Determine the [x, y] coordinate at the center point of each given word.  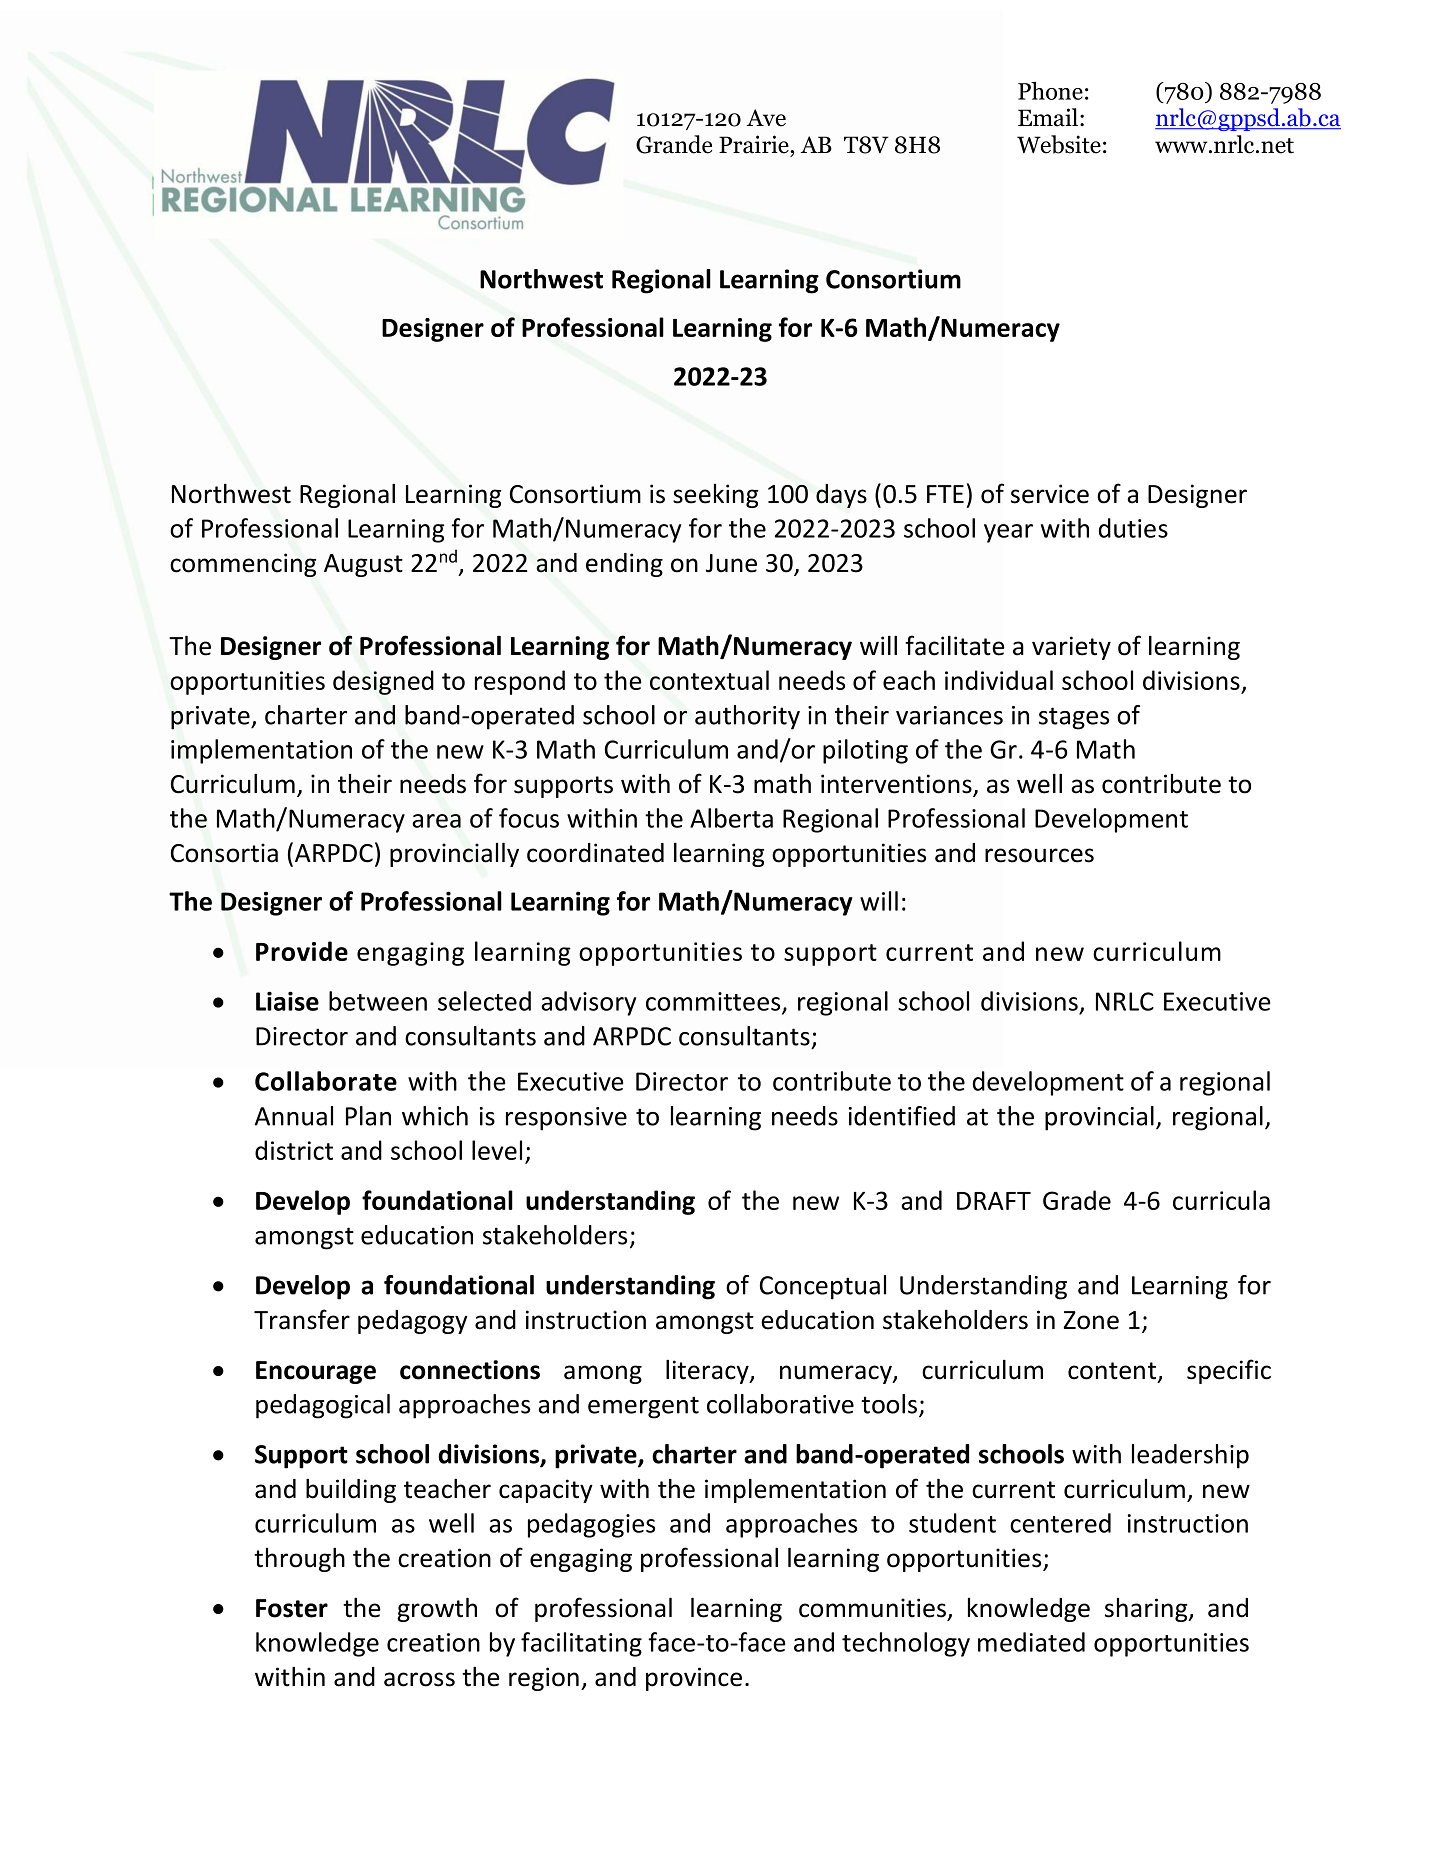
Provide [302, 951]
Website [1059, 144]
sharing [1147, 1610]
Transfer [302, 1319]
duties [1133, 528]
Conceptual [823, 1287]
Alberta [731, 818]
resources [1039, 855]
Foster [292, 1608]
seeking [716, 496]
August [363, 565]
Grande [674, 144]
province [694, 1679]
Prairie [755, 144]
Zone [1091, 1320]
